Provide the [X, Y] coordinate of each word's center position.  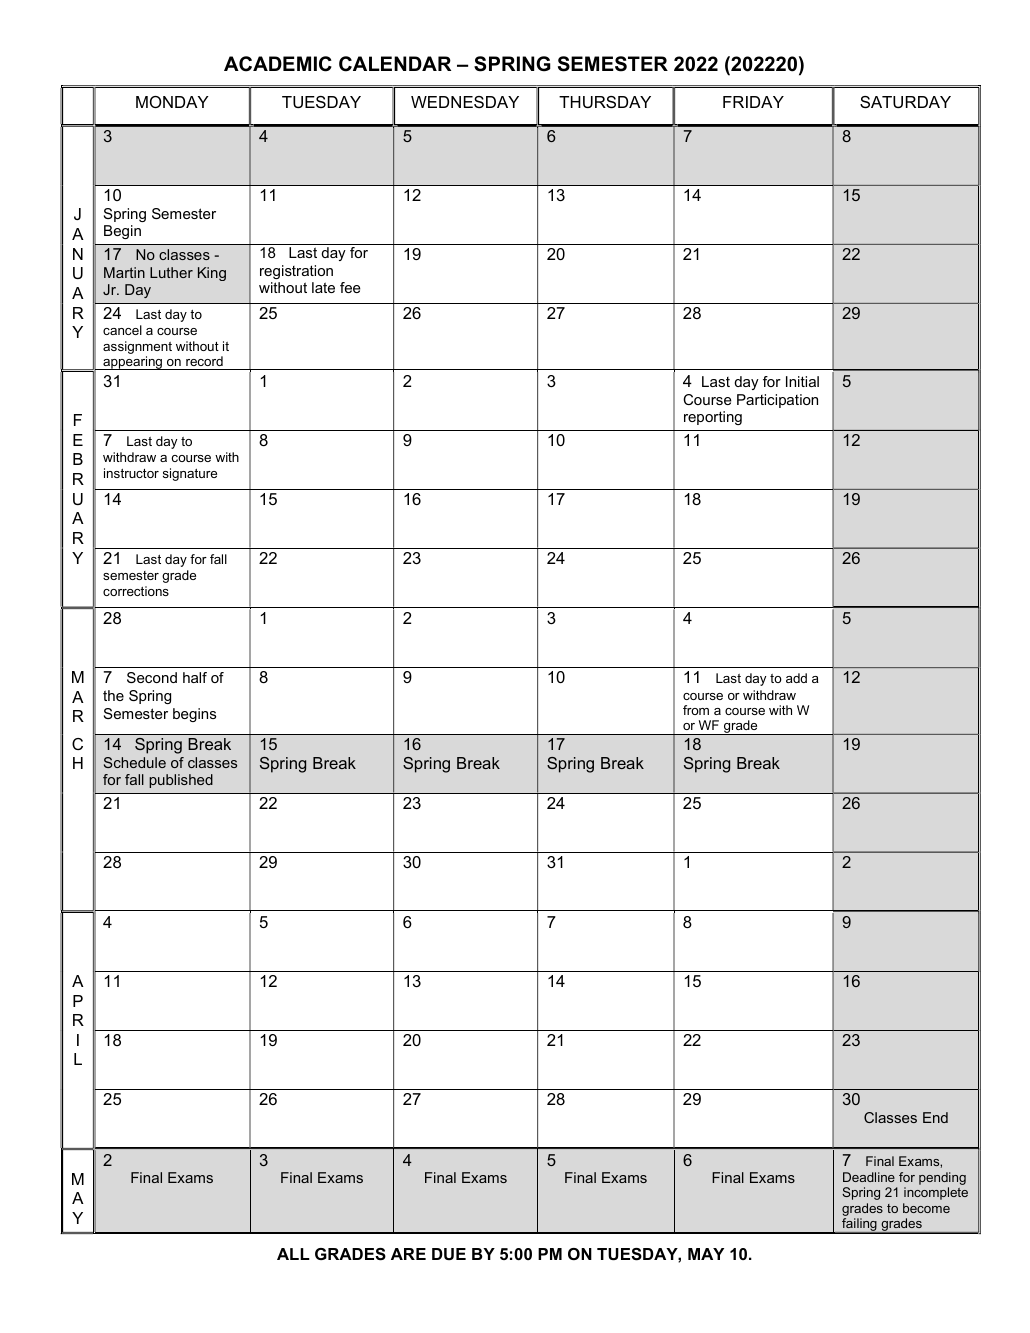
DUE [449, 1254]
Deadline [869, 1177]
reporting [713, 418]
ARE [408, 1254]
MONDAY [172, 102]
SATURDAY [905, 102]
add [796, 678]
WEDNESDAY [465, 102]
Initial [802, 381]
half [195, 677]
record [204, 361]
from [696, 710]
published [181, 781]
